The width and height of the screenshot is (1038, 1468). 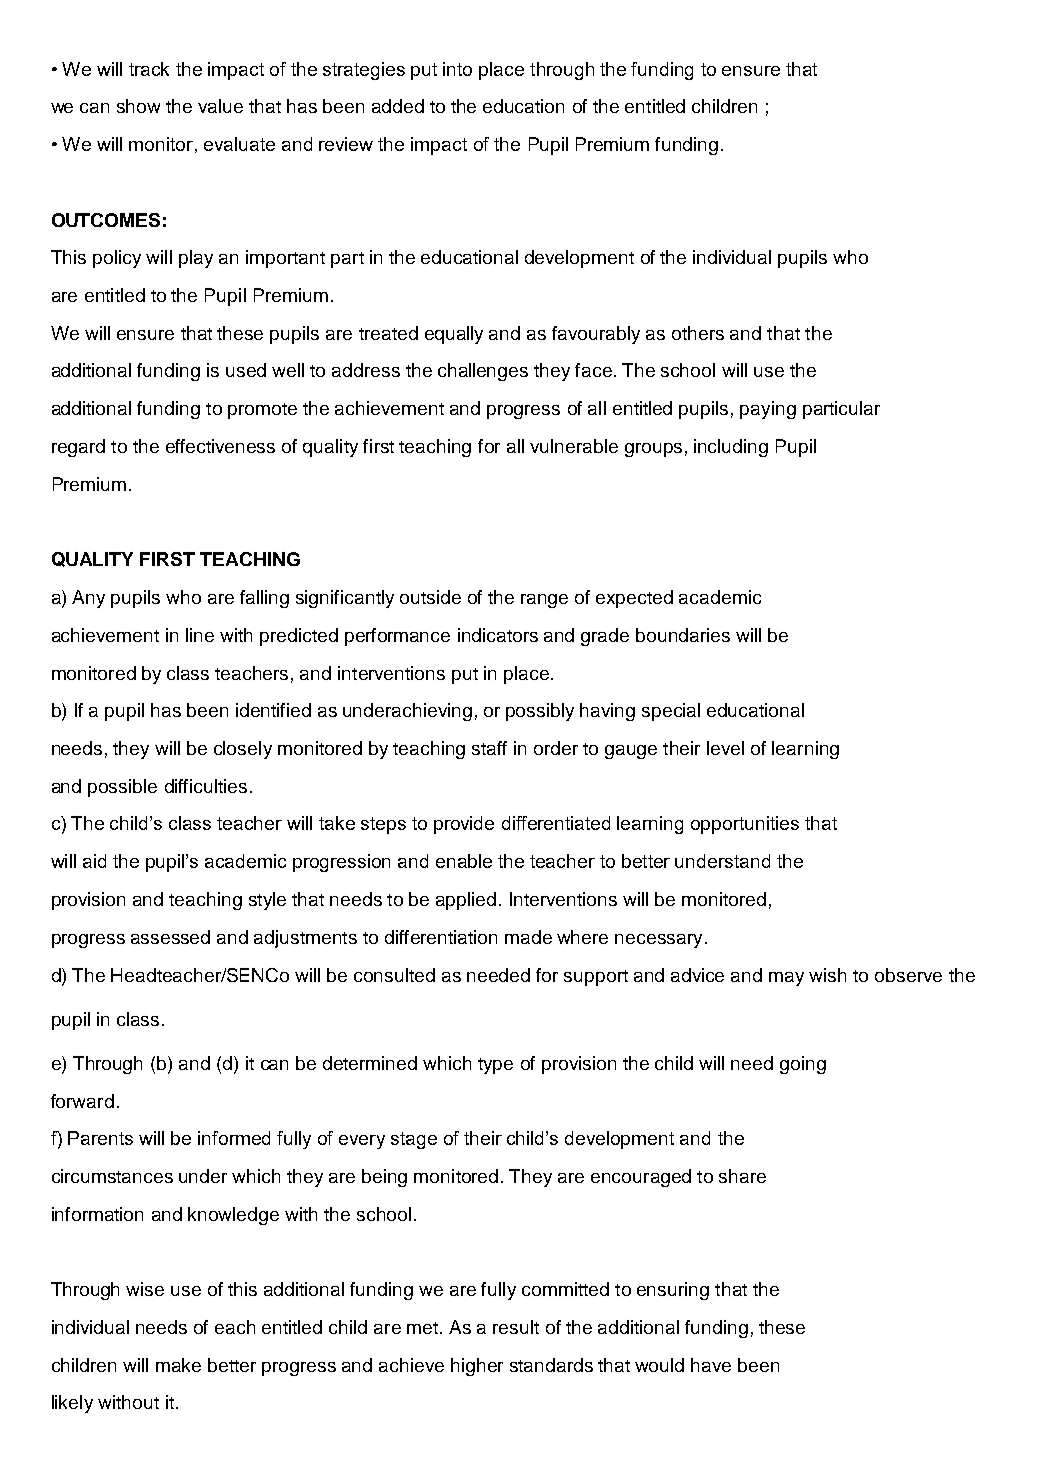 What do you see at coordinates (698, 333) in the screenshot?
I see `others` at bounding box center [698, 333].
